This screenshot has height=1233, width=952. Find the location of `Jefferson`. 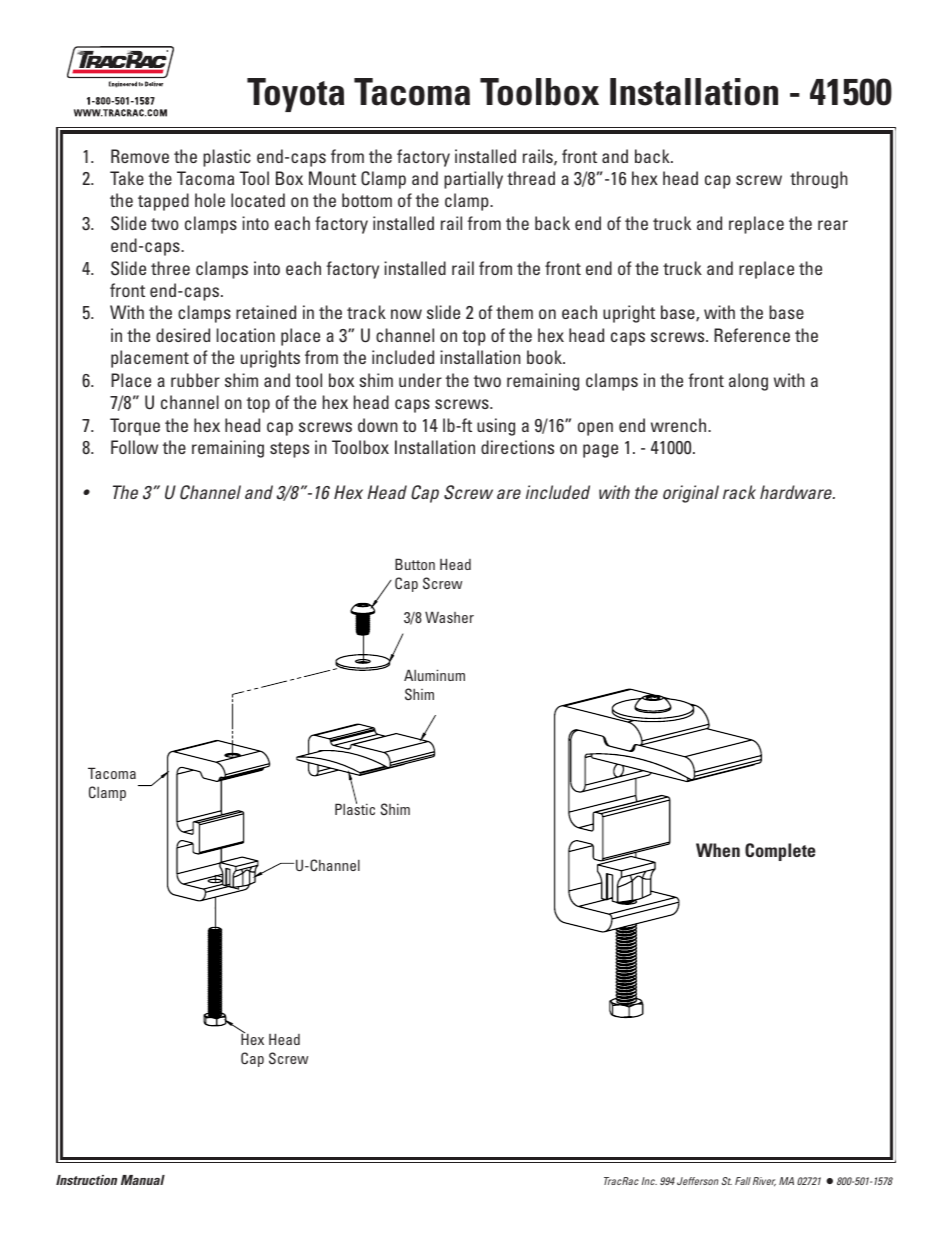

Jefferson is located at coordinates (697, 1181).
